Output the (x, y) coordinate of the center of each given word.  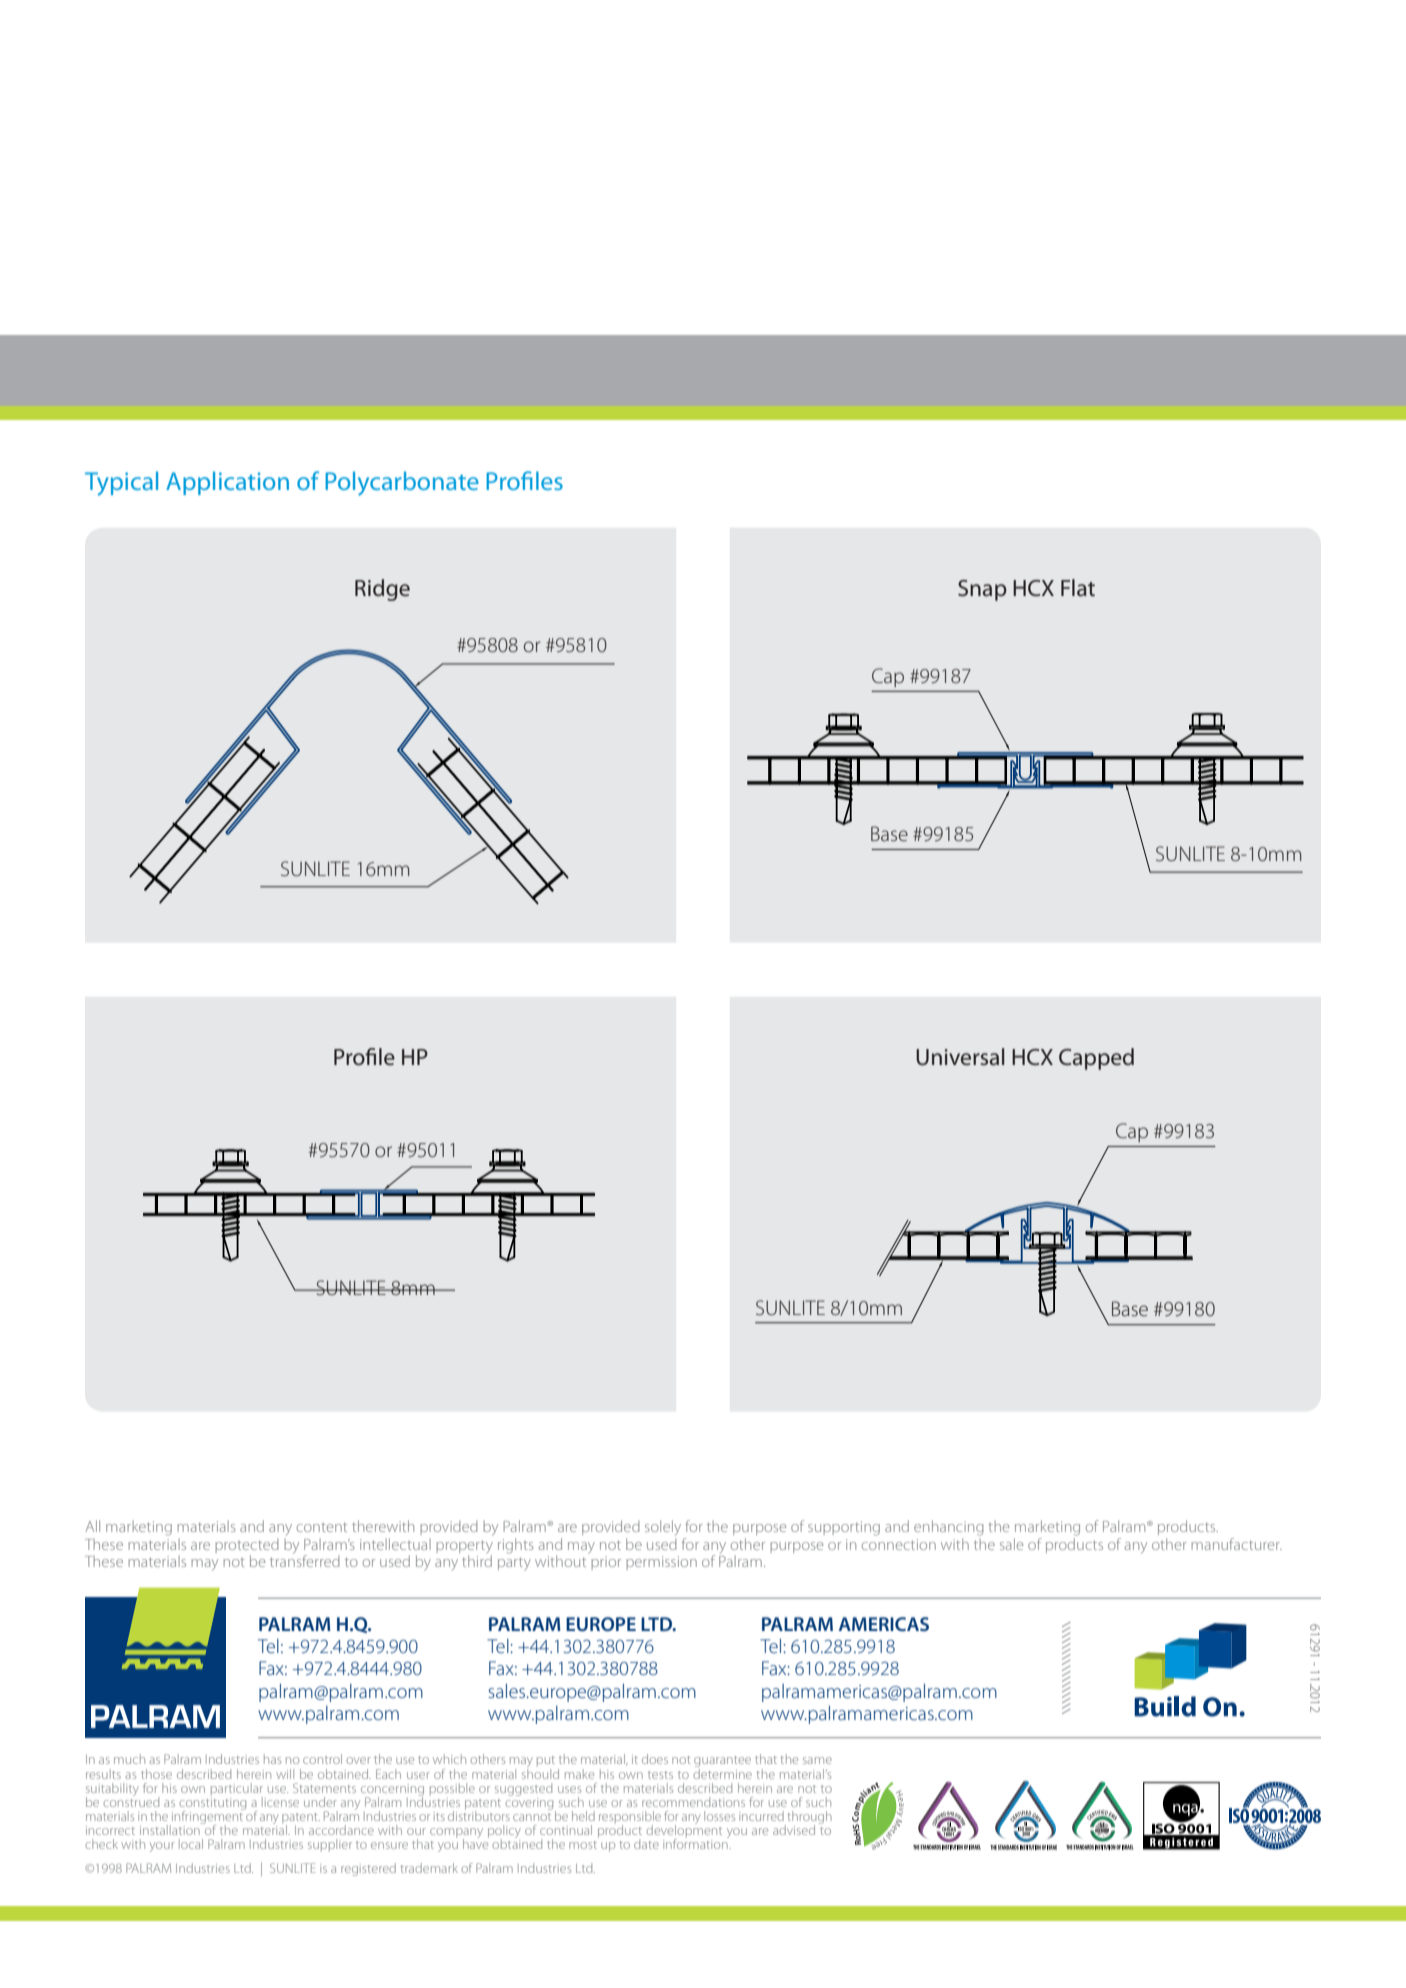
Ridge (382, 590)
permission (661, 1563)
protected (247, 1546)
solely (663, 1527)
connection (899, 1544)
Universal (960, 1057)
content (322, 1527)
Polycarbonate (402, 483)
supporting (844, 1528)
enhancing (949, 1528)
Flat (1078, 588)
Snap (982, 590)
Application (227, 483)
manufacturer (1236, 1544)
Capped (1096, 1059)
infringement (207, 1817)
